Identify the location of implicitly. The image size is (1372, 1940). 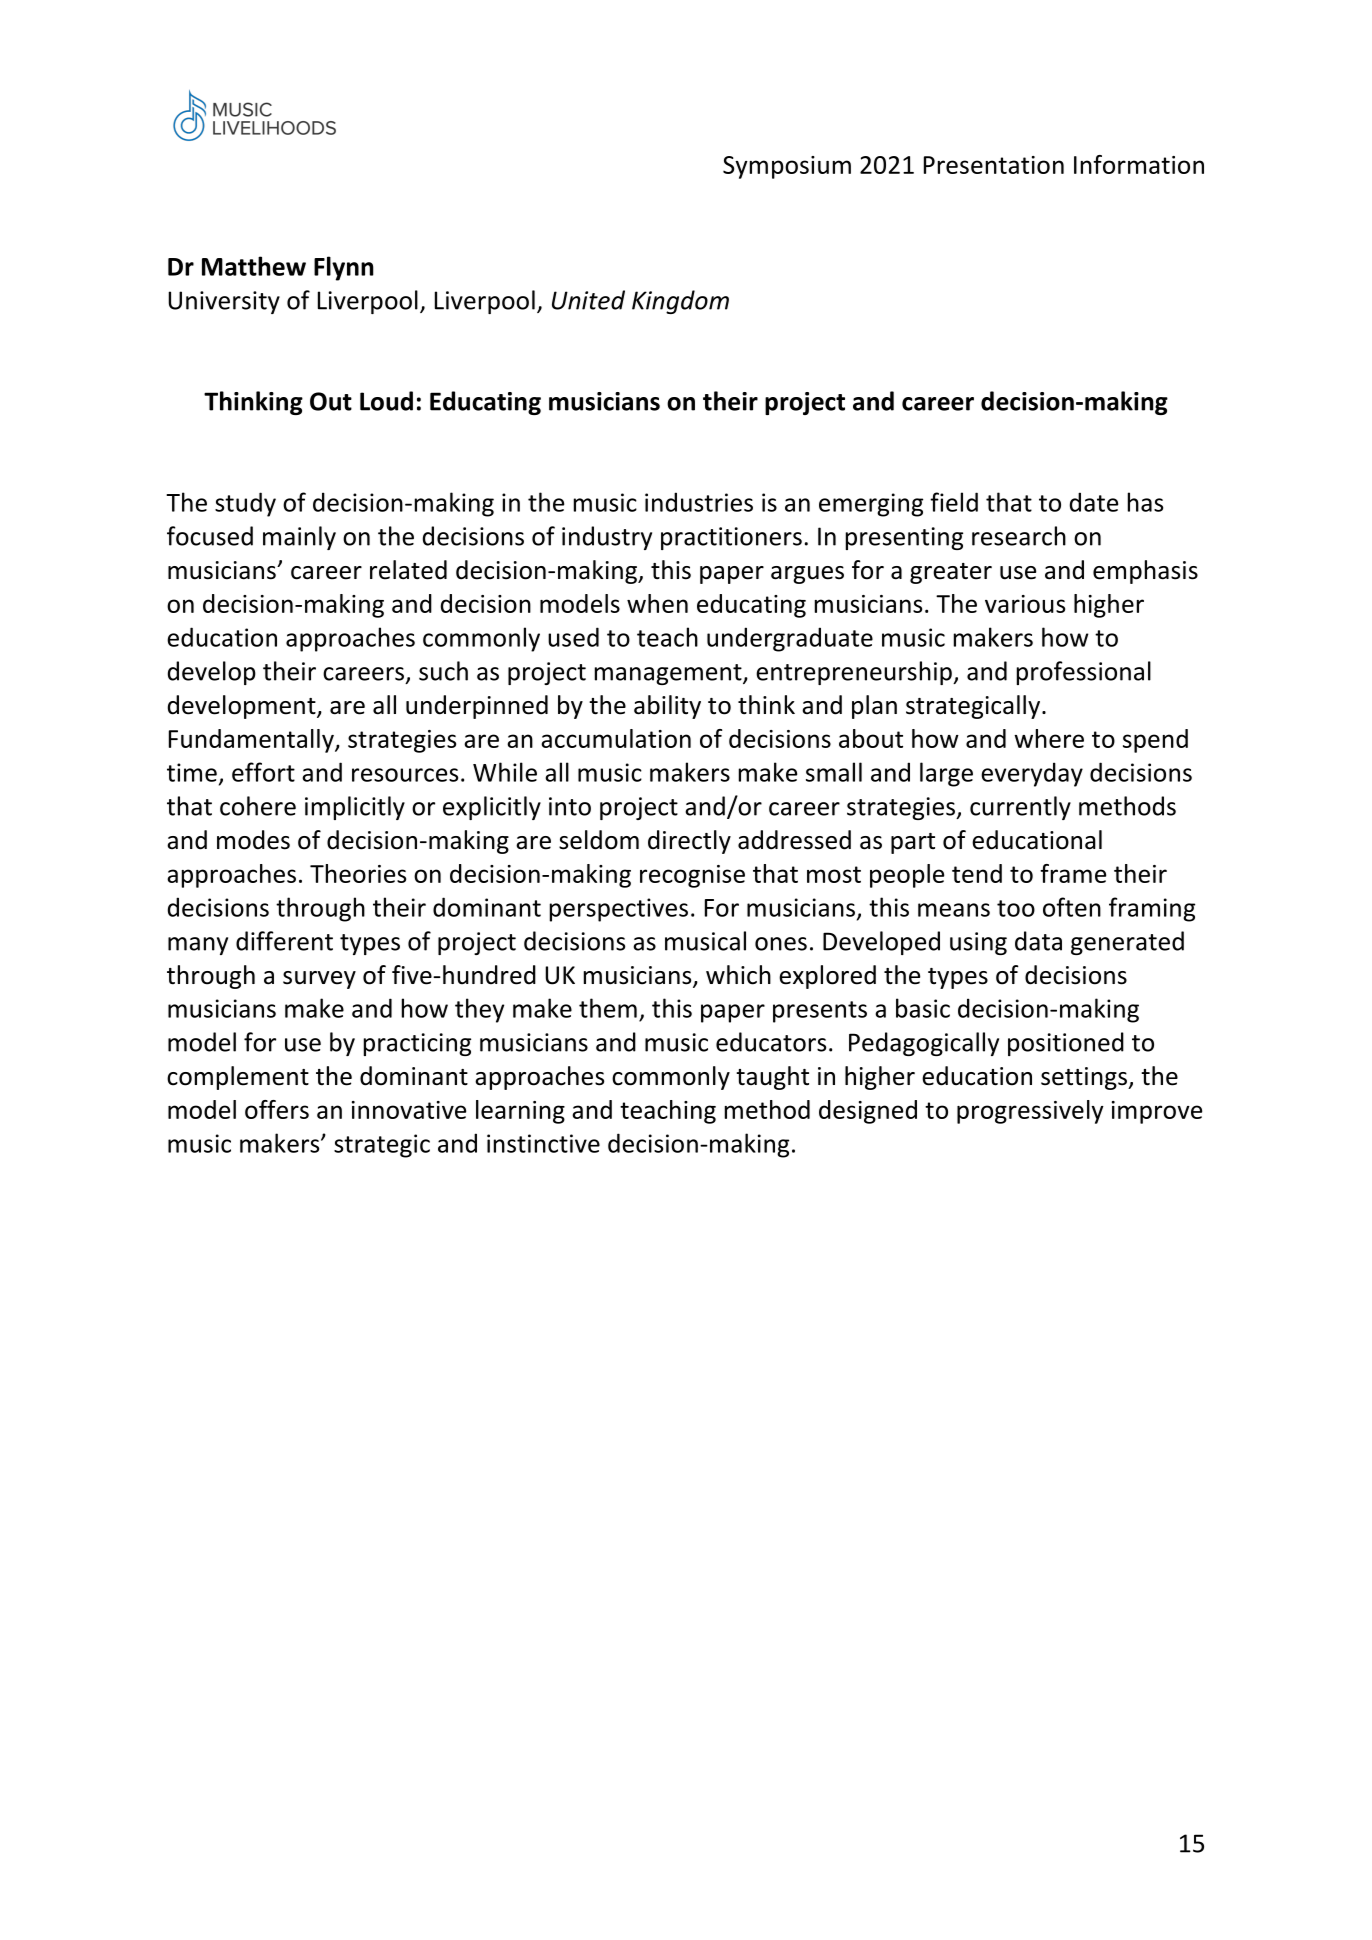
(355, 808).
